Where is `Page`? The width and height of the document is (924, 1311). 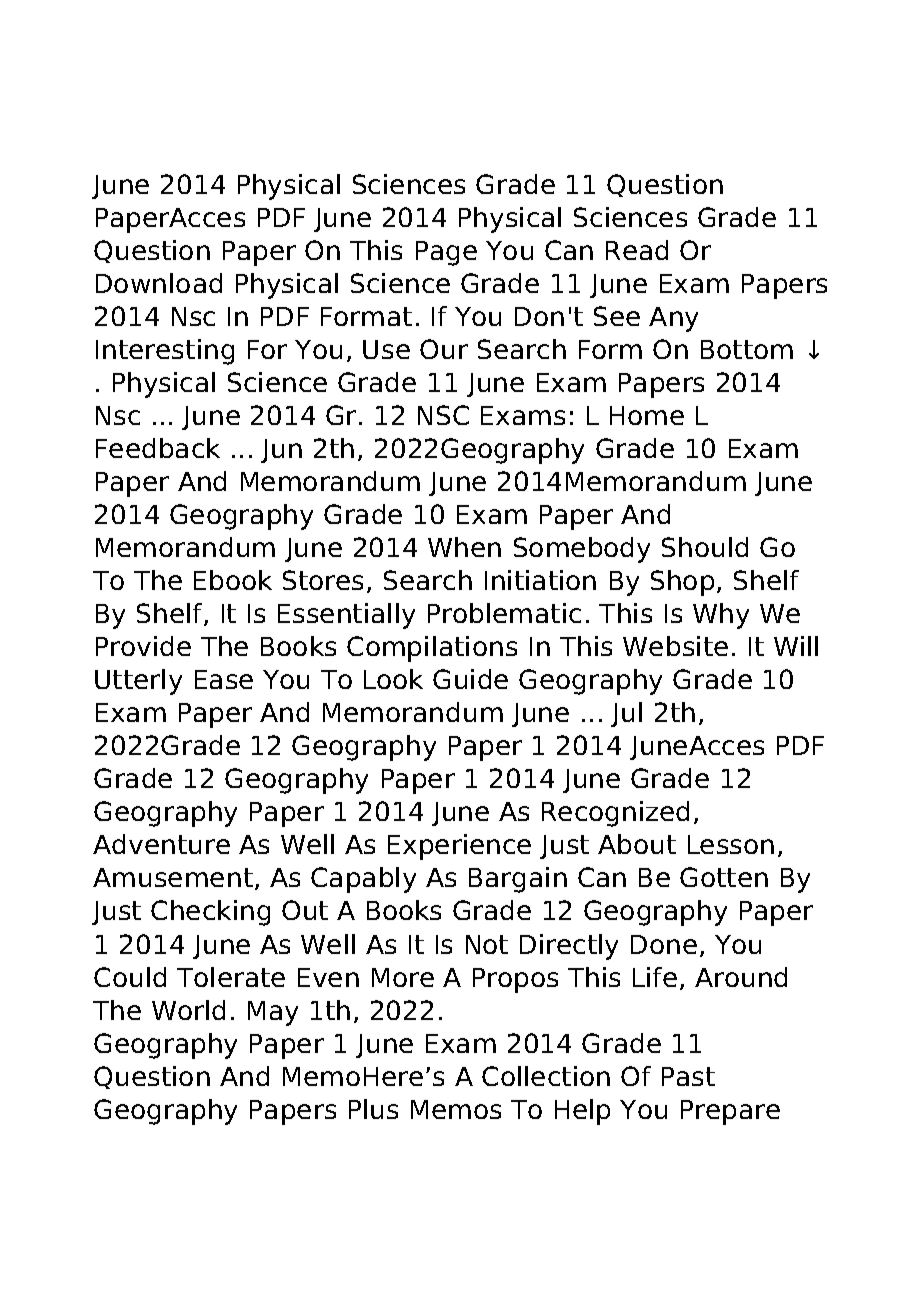
Page is located at coordinates (446, 253).
